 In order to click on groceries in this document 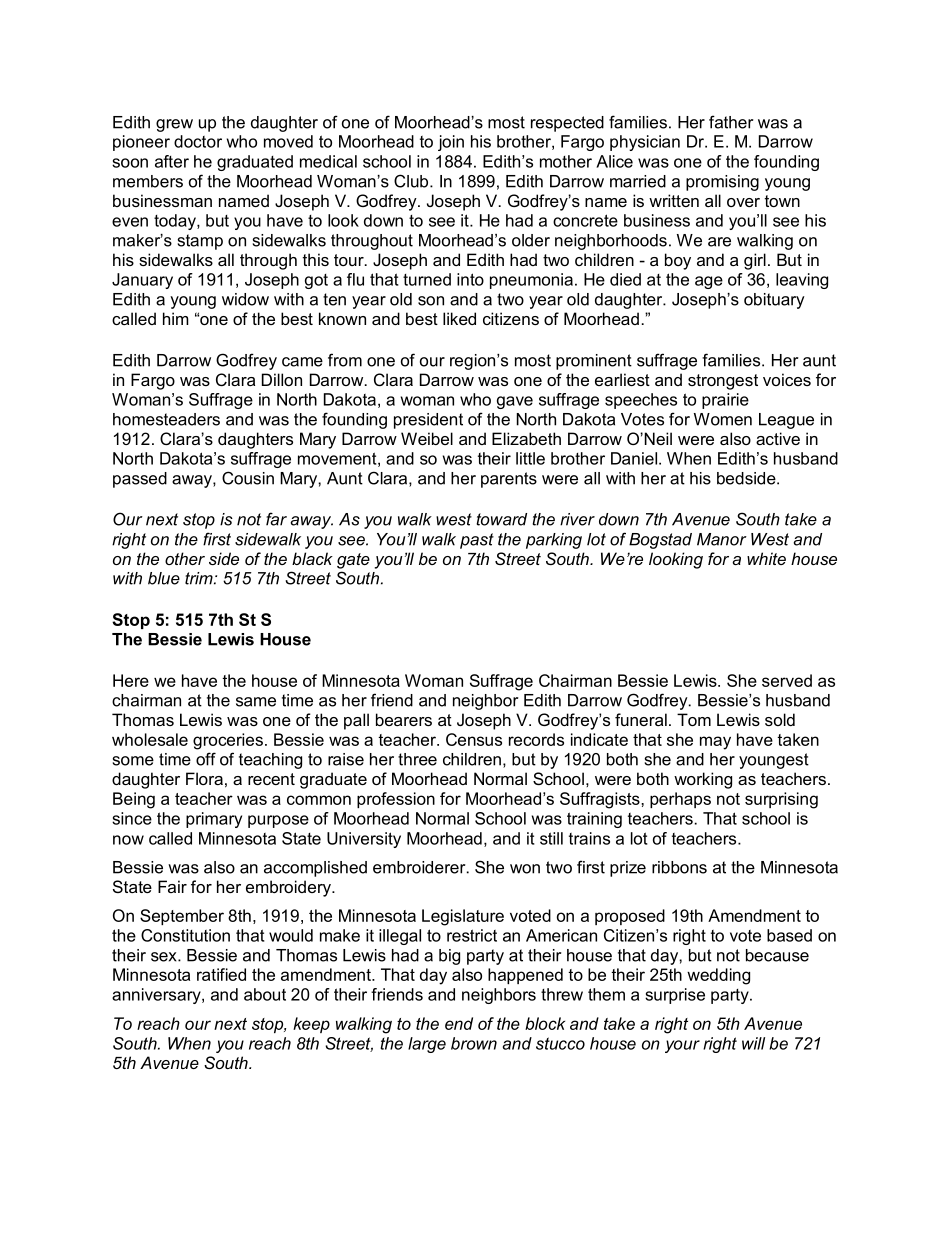, I will do `click(228, 741)`.
